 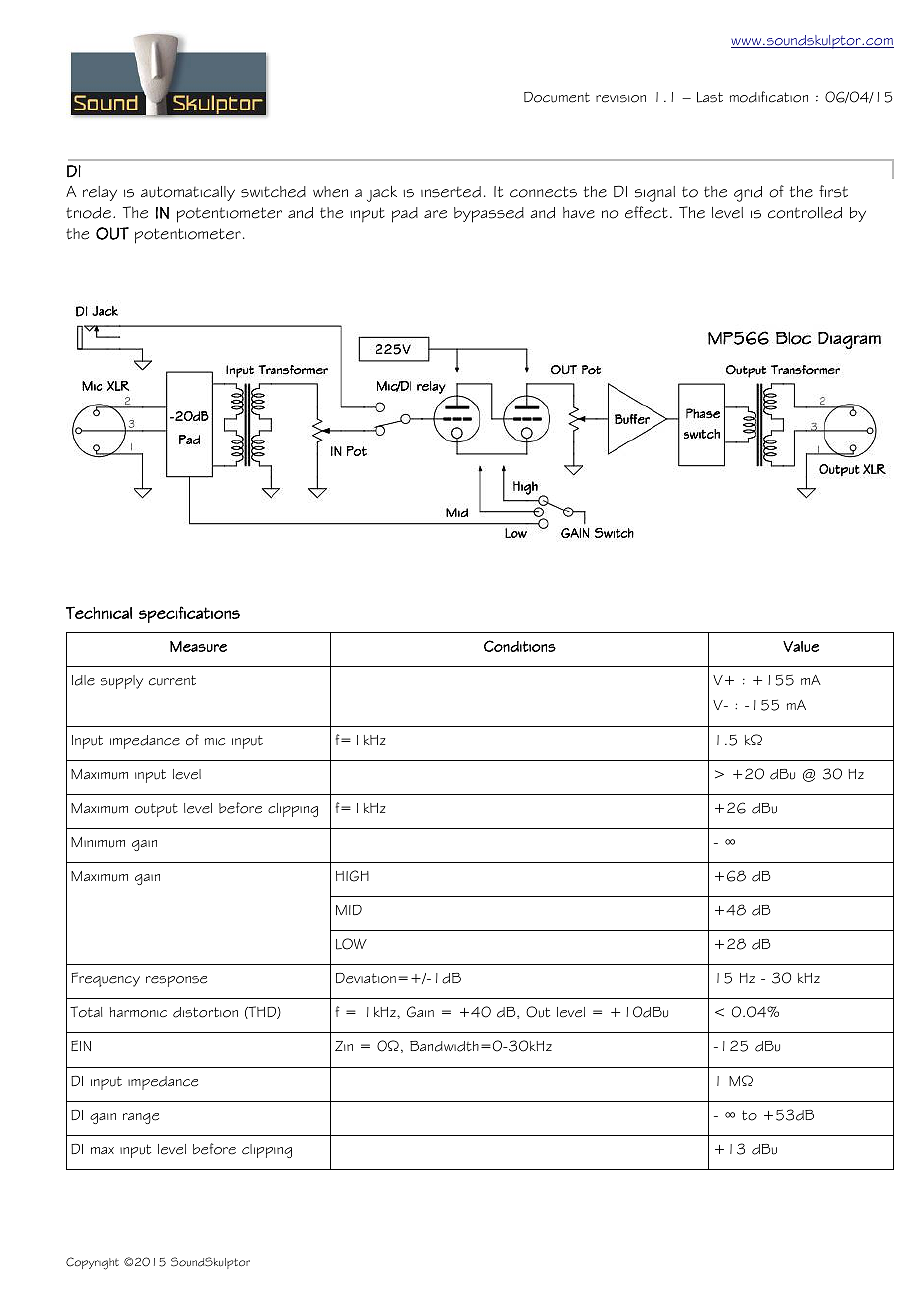 I want to click on output, so click(x=156, y=810).
